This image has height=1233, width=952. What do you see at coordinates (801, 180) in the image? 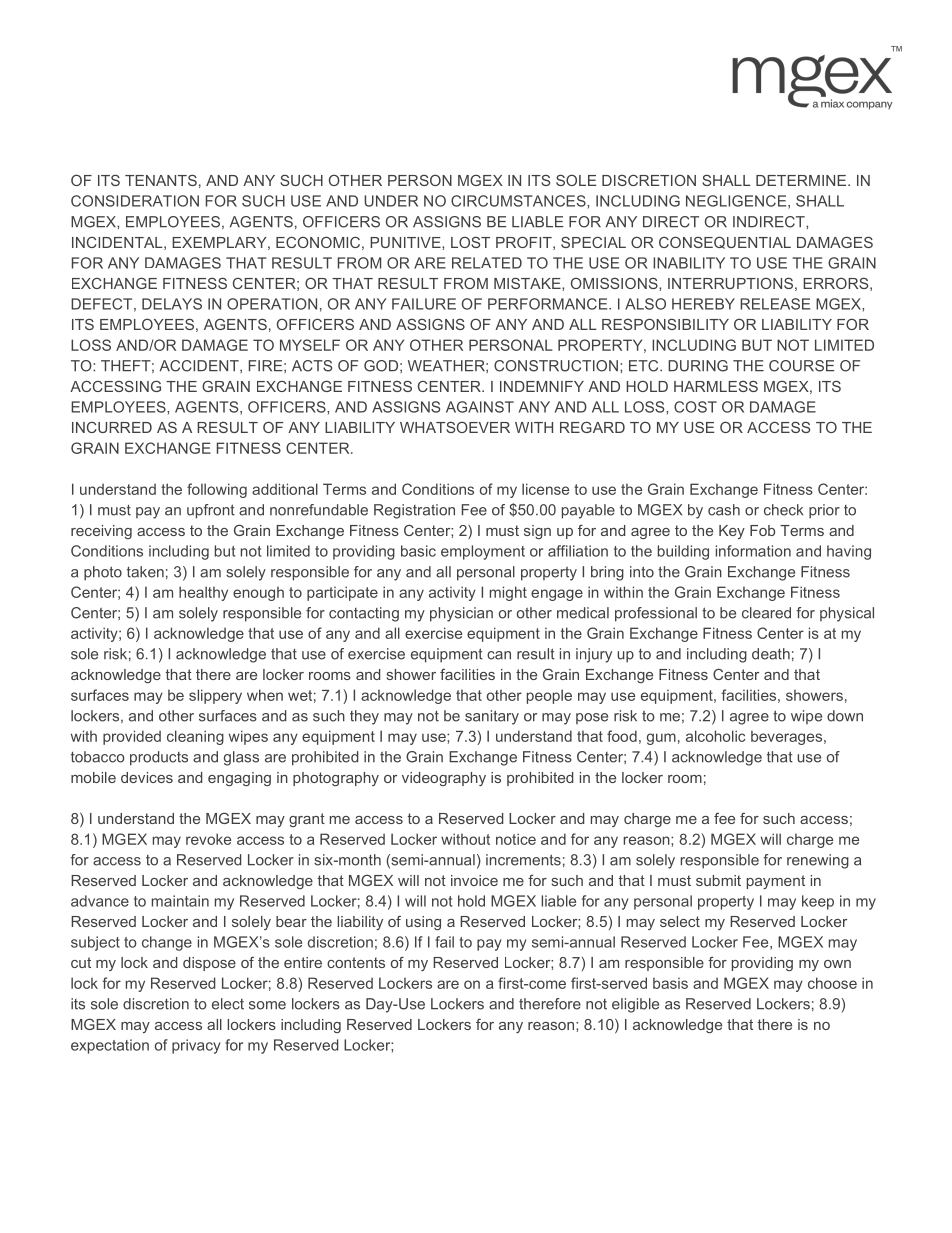
I see `DETERMINE` at bounding box center [801, 180].
